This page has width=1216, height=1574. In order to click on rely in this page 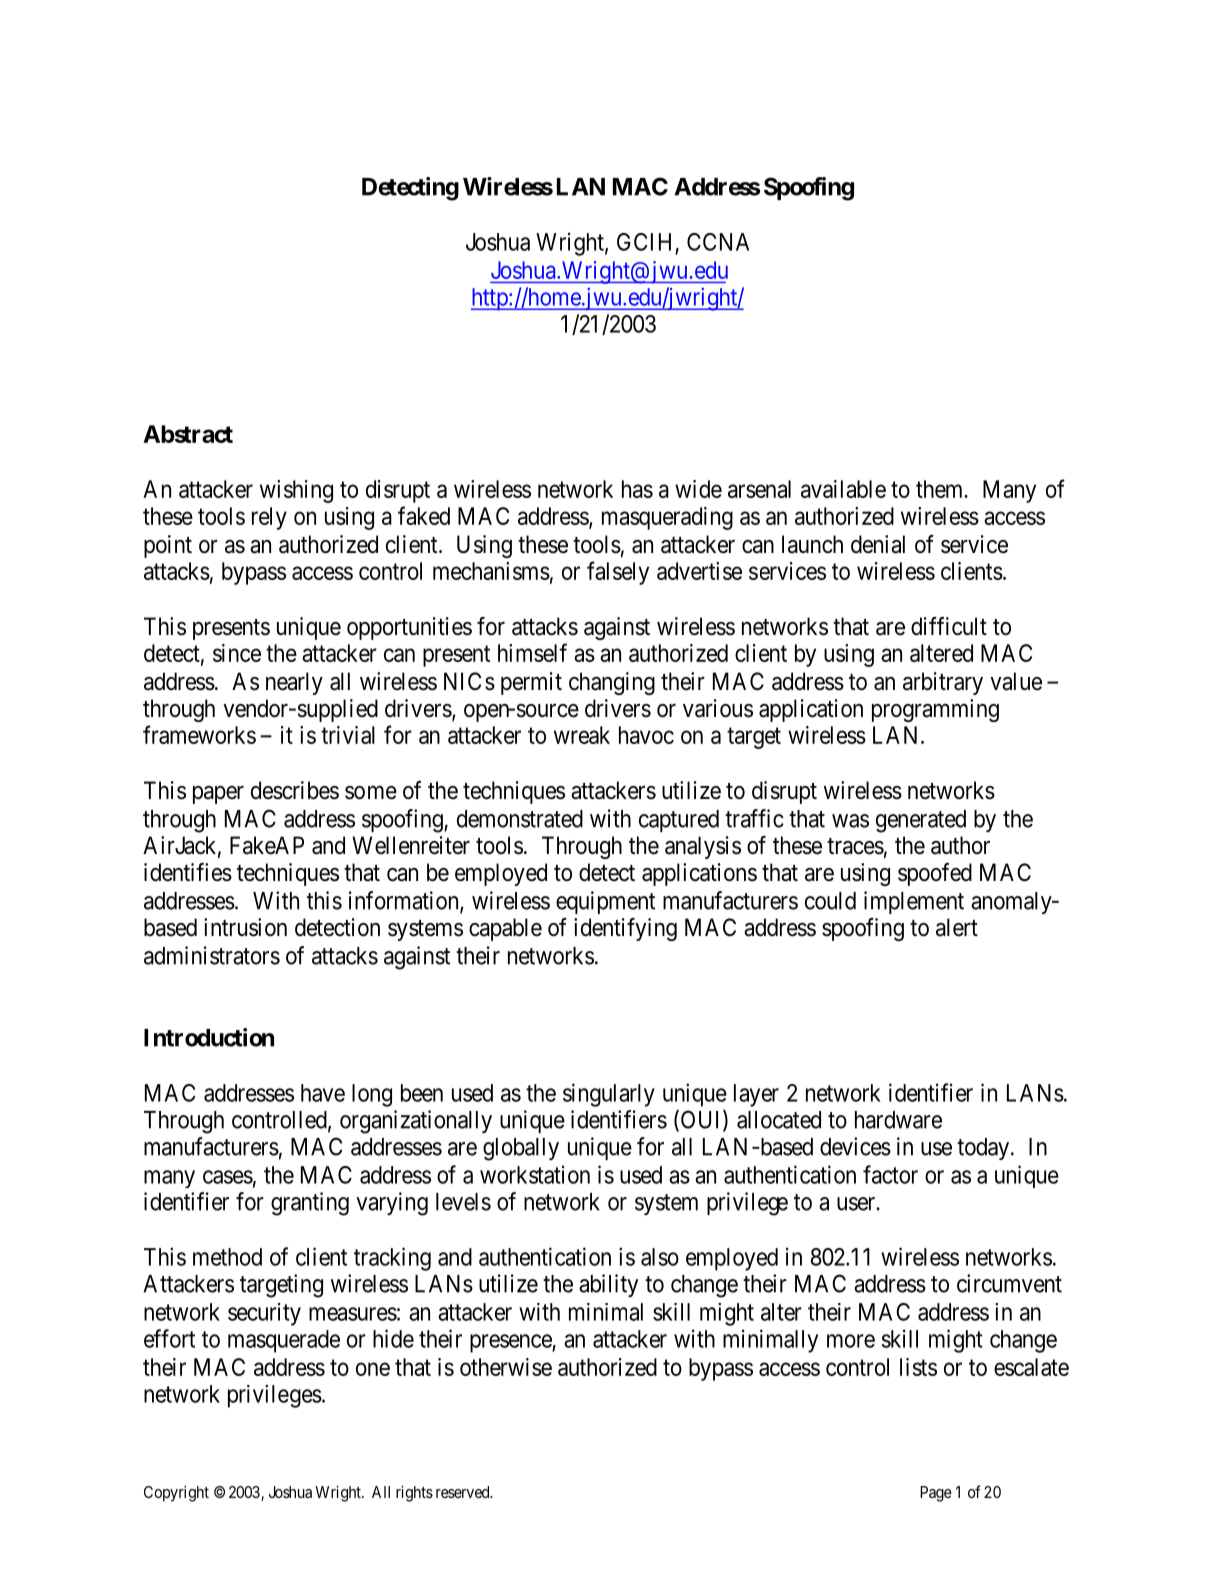, I will do `click(269, 518)`.
